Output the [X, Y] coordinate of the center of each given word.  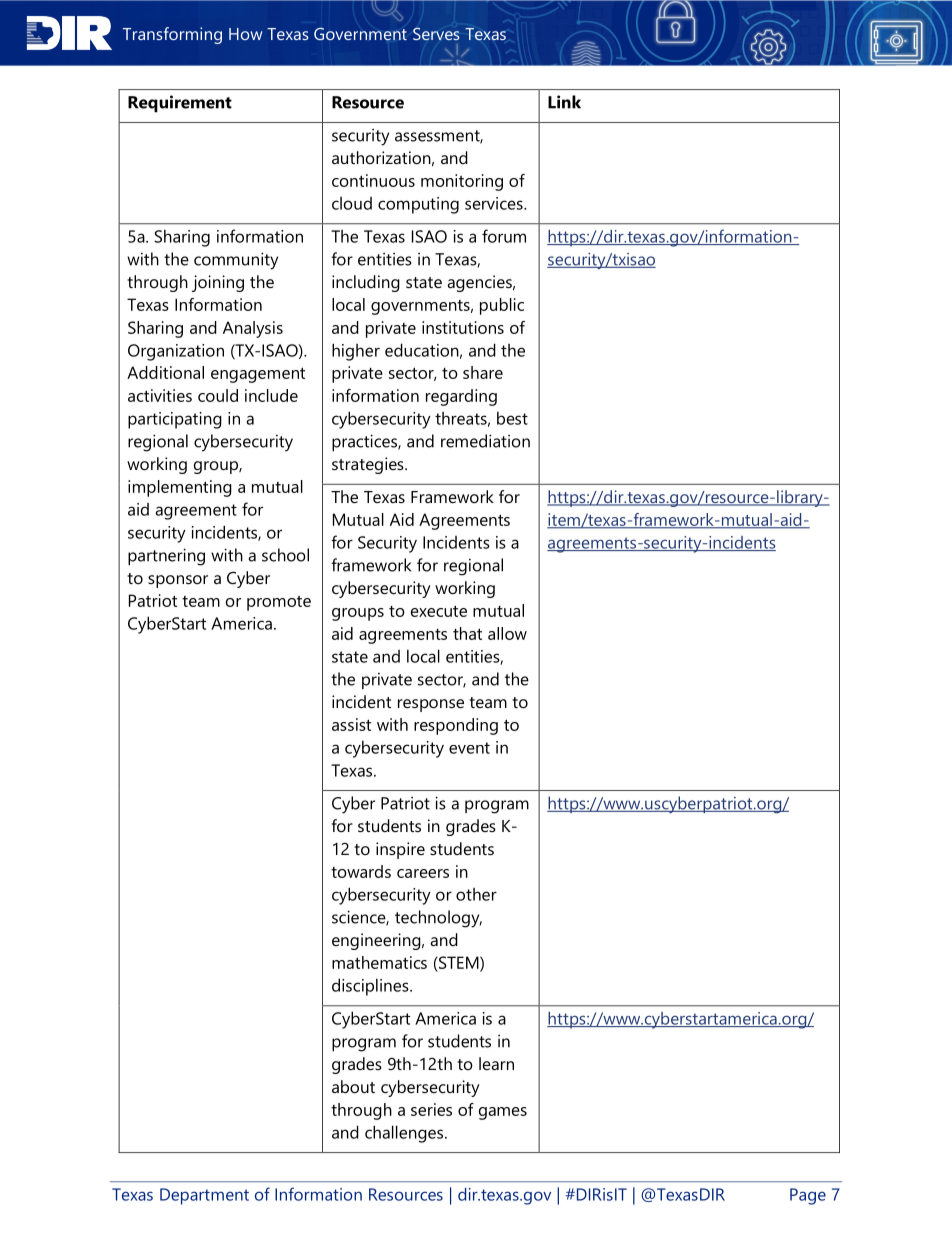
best [512, 418]
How [245, 34]
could [218, 395]
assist [351, 724]
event [469, 748]
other [476, 894]
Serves [436, 34]
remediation [485, 441]
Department [204, 1196]
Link [564, 102]
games [503, 1113]
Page [808, 1196]
